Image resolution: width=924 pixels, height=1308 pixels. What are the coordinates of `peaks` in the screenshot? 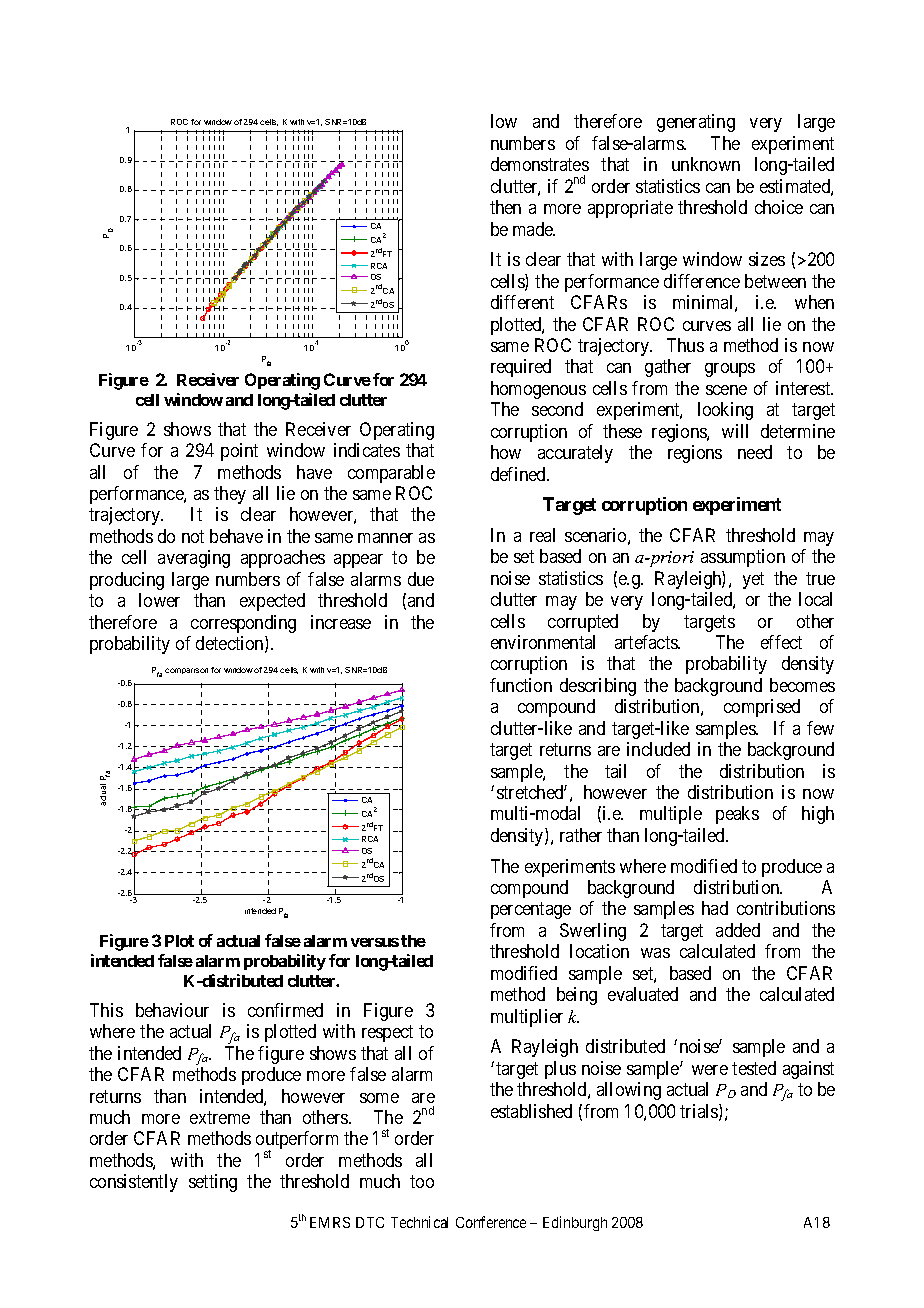 It's located at (737, 815).
